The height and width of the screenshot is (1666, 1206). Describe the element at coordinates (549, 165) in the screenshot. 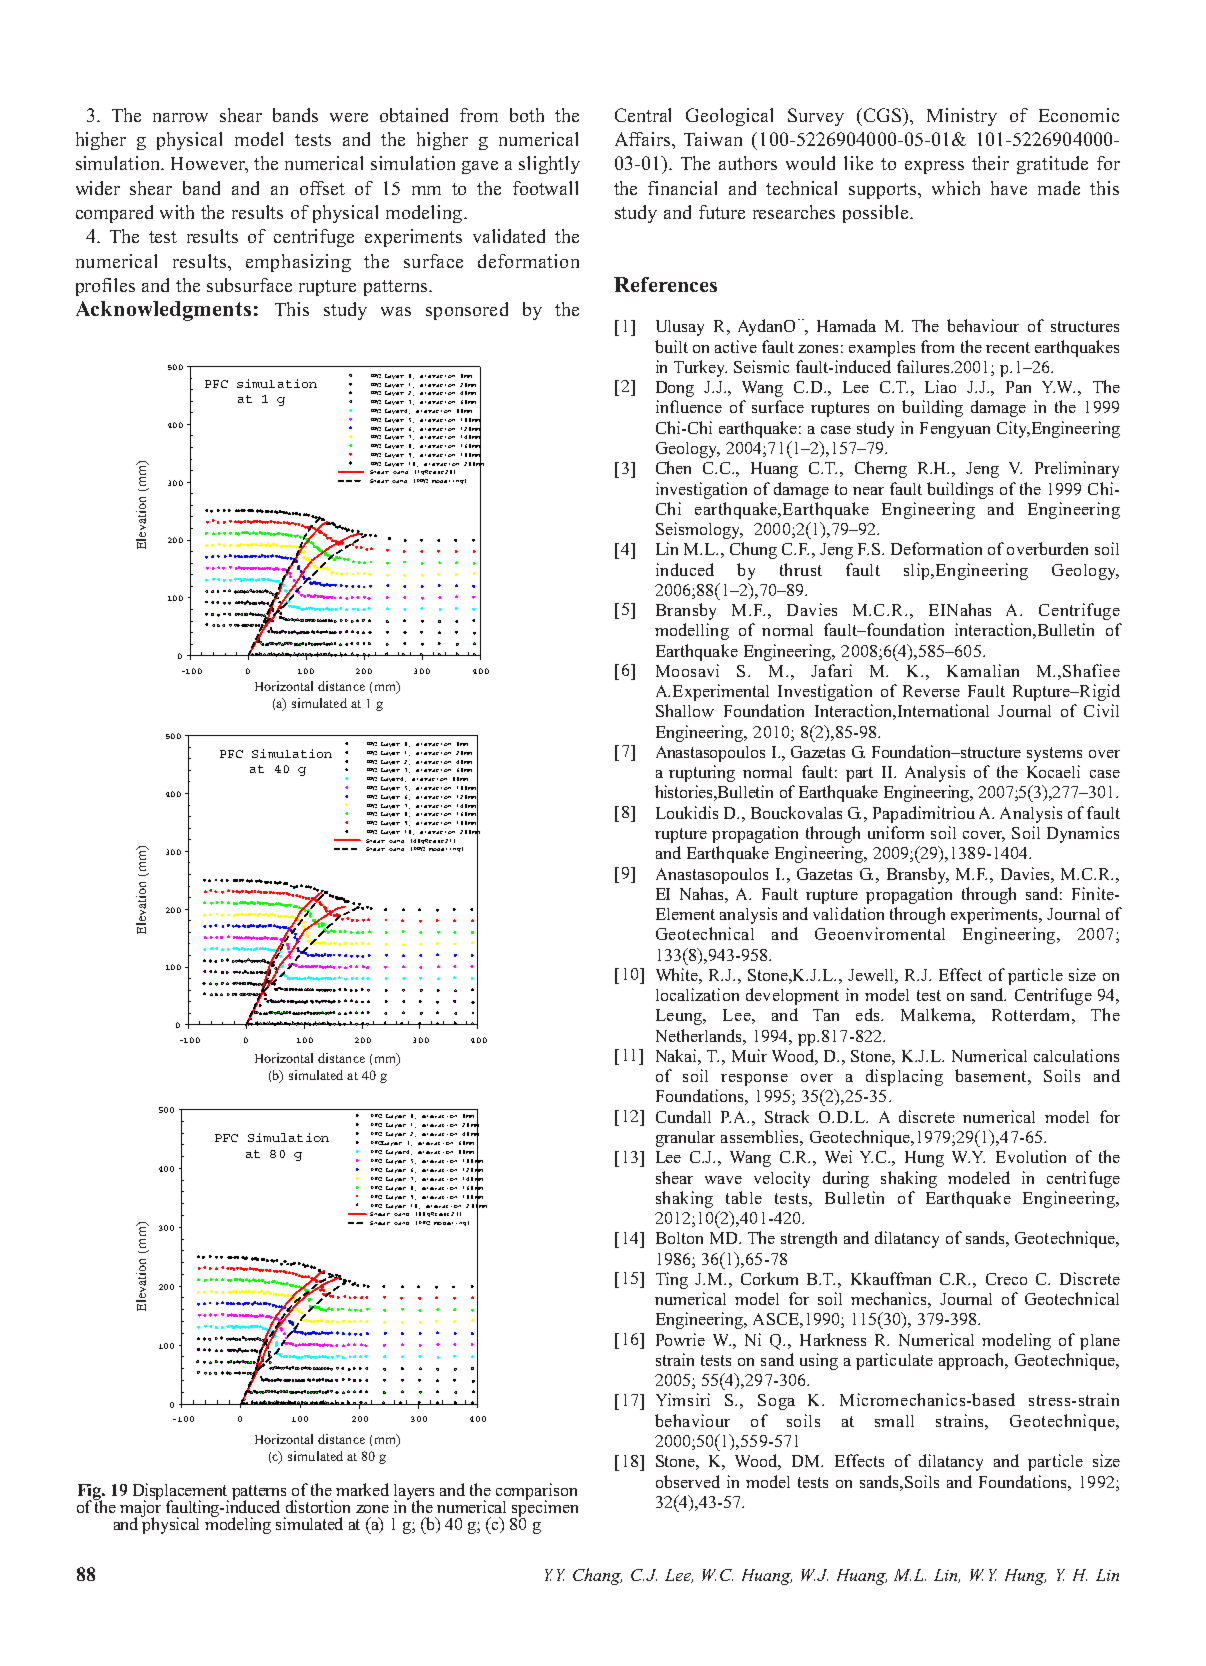

I see `slightly` at that location.
